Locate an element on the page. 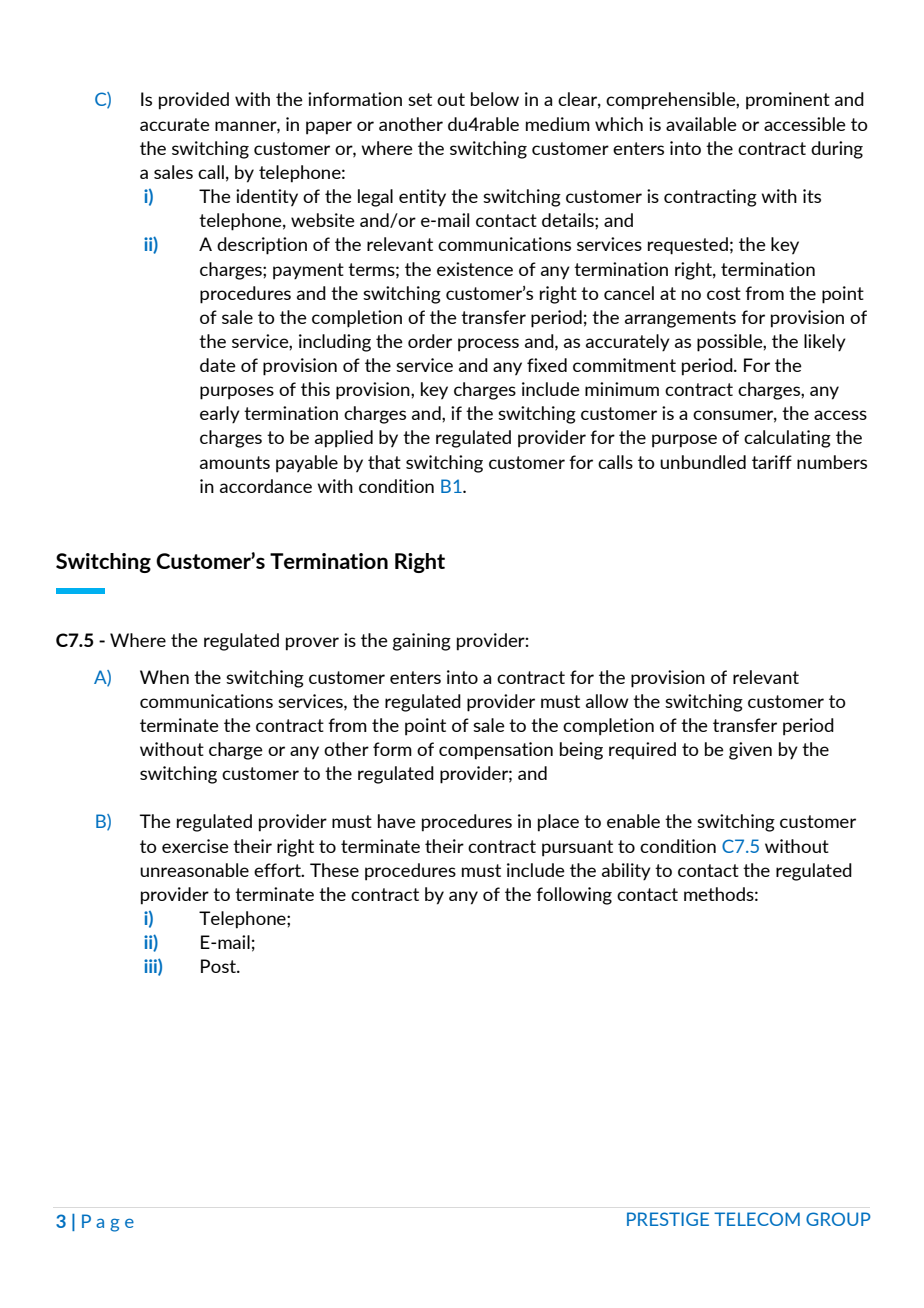 The height and width of the image is (1308, 924). available is located at coordinates (701, 124).
